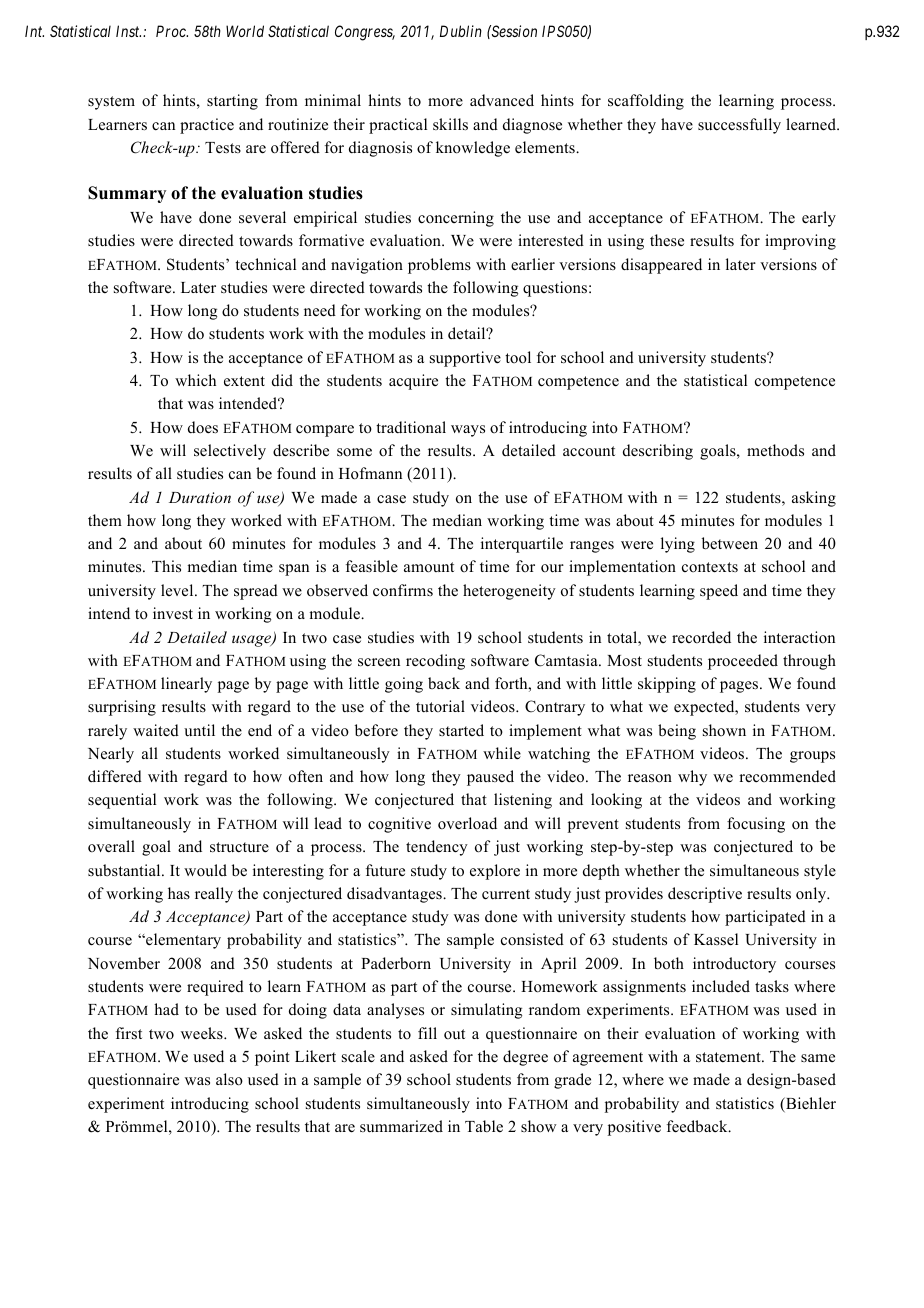  What do you see at coordinates (229, 1079) in the screenshot?
I see `also` at bounding box center [229, 1079].
